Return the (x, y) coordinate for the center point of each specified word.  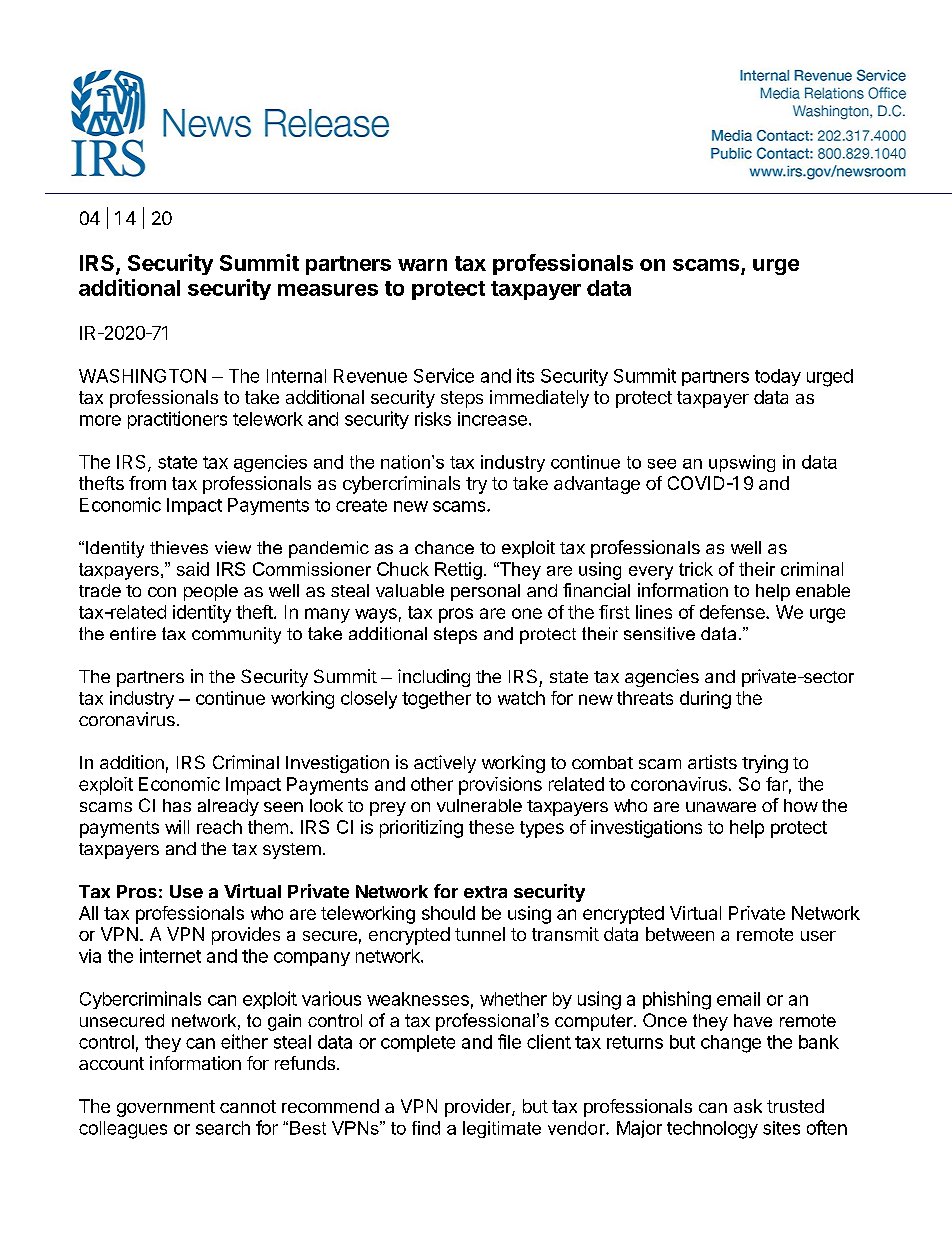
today (778, 377)
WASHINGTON (142, 376)
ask (748, 1106)
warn (422, 265)
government (166, 1108)
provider (479, 1108)
